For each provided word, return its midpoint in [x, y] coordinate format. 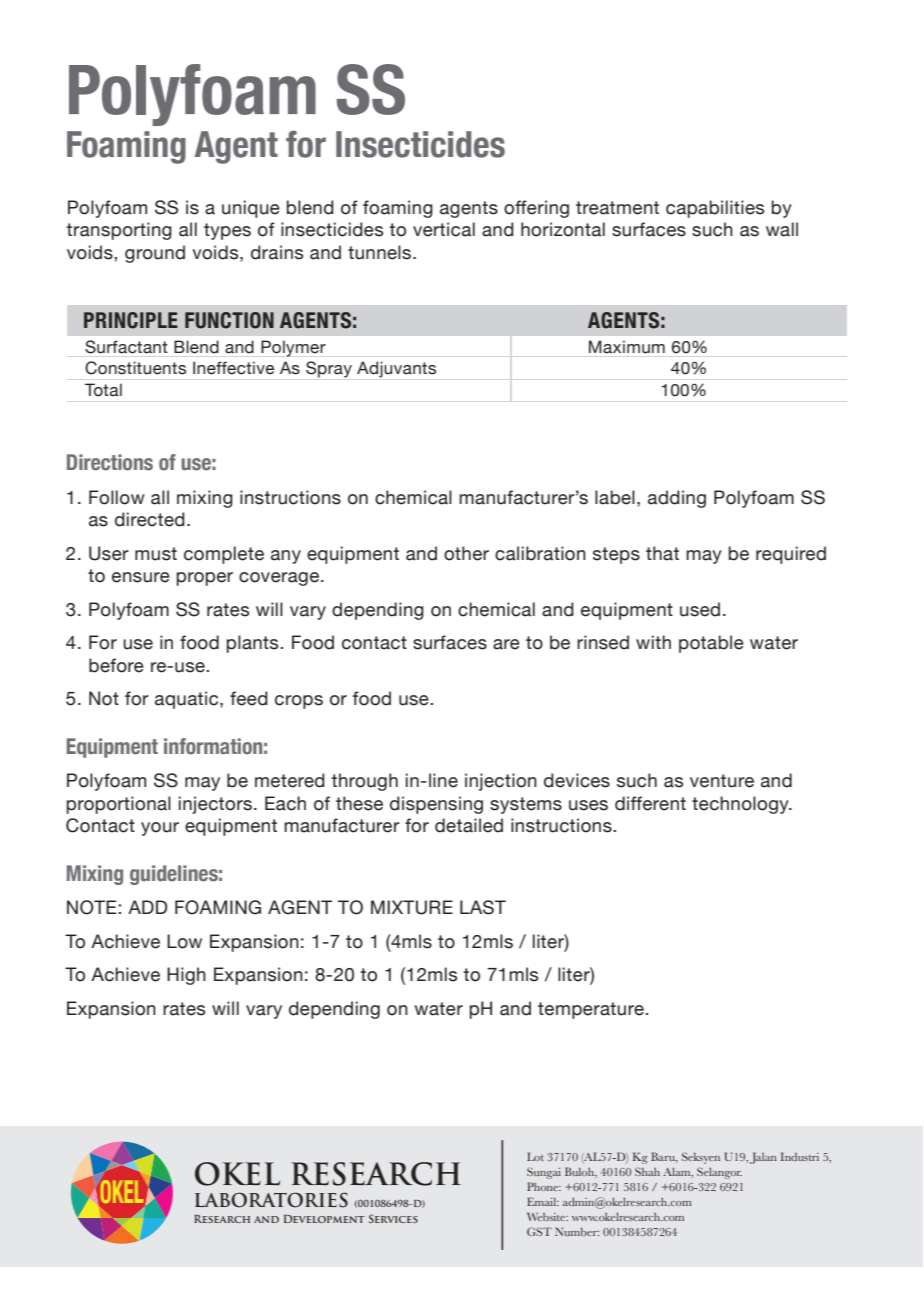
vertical [444, 229]
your [160, 829]
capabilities [715, 209]
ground [155, 254]
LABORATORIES [271, 1200]
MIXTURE [412, 907]
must [156, 554]
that [662, 553]
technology [741, 805]
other [466, 553]
